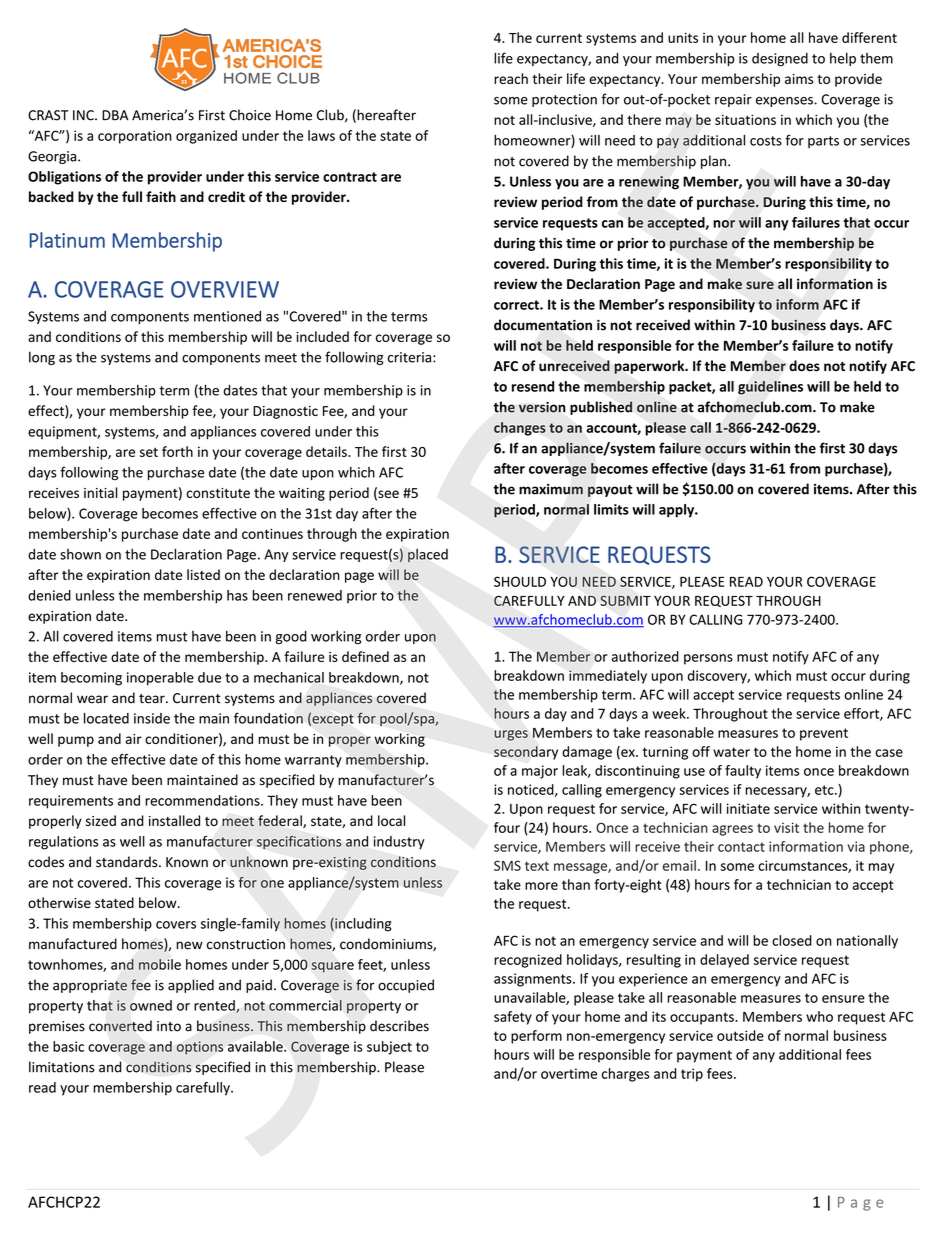 The height and width of the document is (1233, 952). Describe the element at coordinates (804, 366) in the document. I see `does` at that location.
